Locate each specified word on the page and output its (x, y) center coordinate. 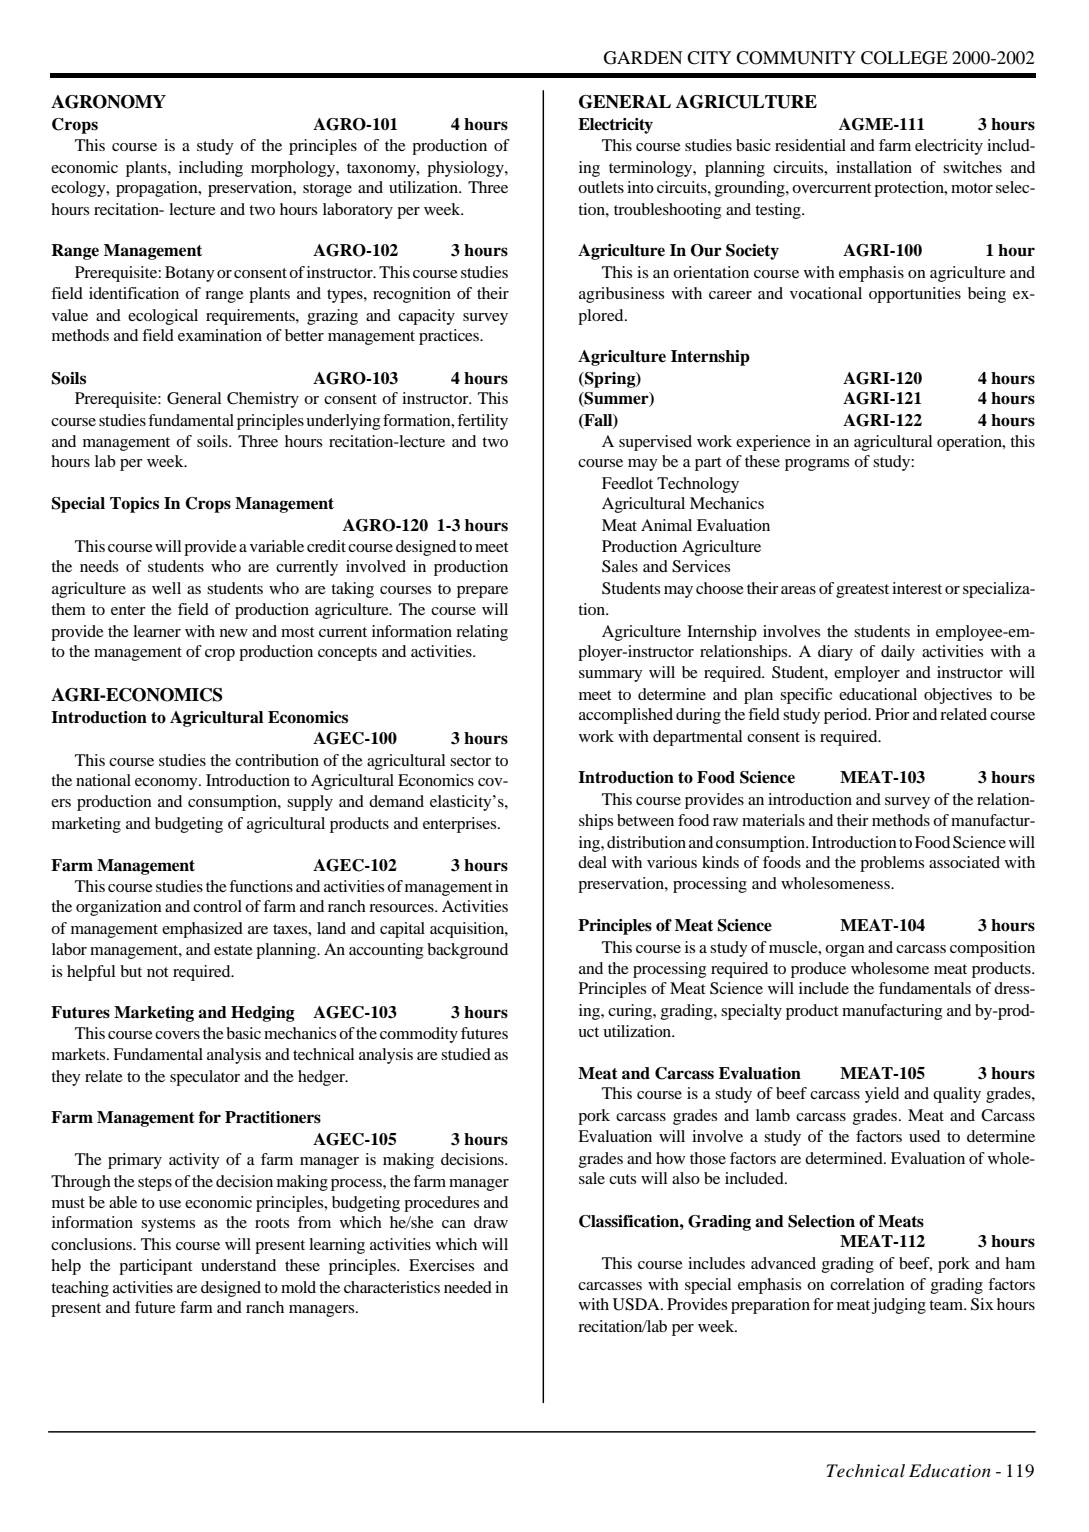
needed (468, 1287)
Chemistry (263, 400)
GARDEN (643, 58)
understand (238, 1265)
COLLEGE (904, 58)
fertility (482, 422)
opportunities (915, 295)
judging (899, 1306)
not (157, 972)
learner (157, 631)
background (467, 951)
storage (327, 190)
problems (892, 864)
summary (611, 676)
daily (898, 653)
